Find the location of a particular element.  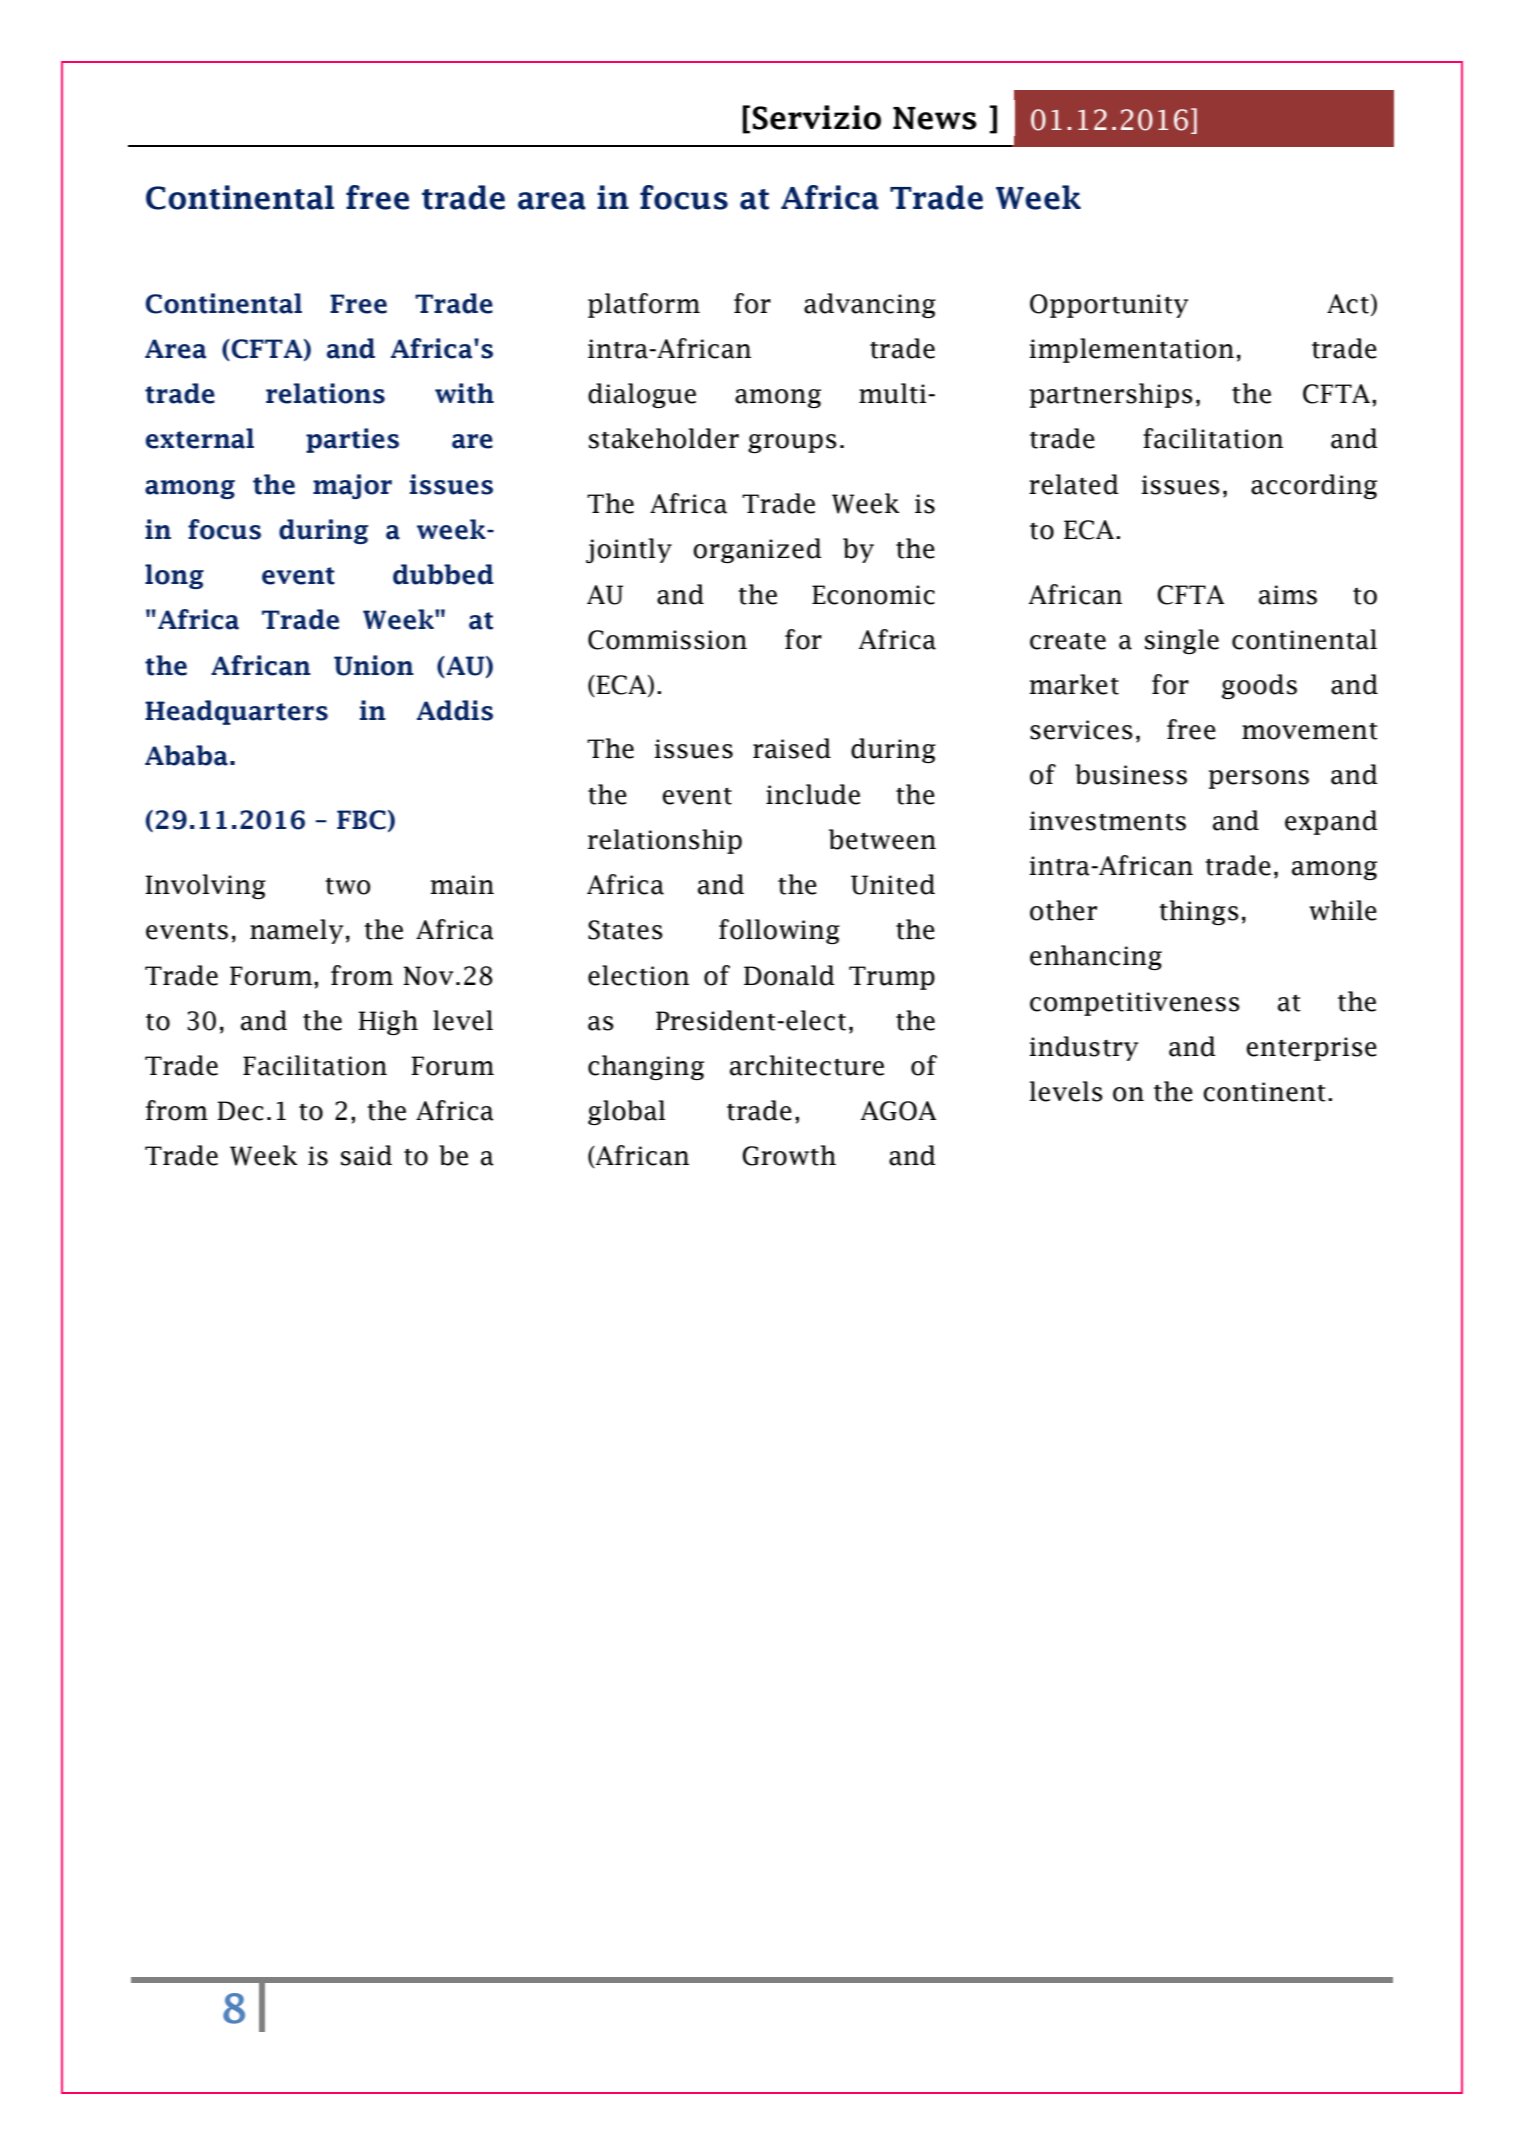

organized is located at coordinates (757, 550).
